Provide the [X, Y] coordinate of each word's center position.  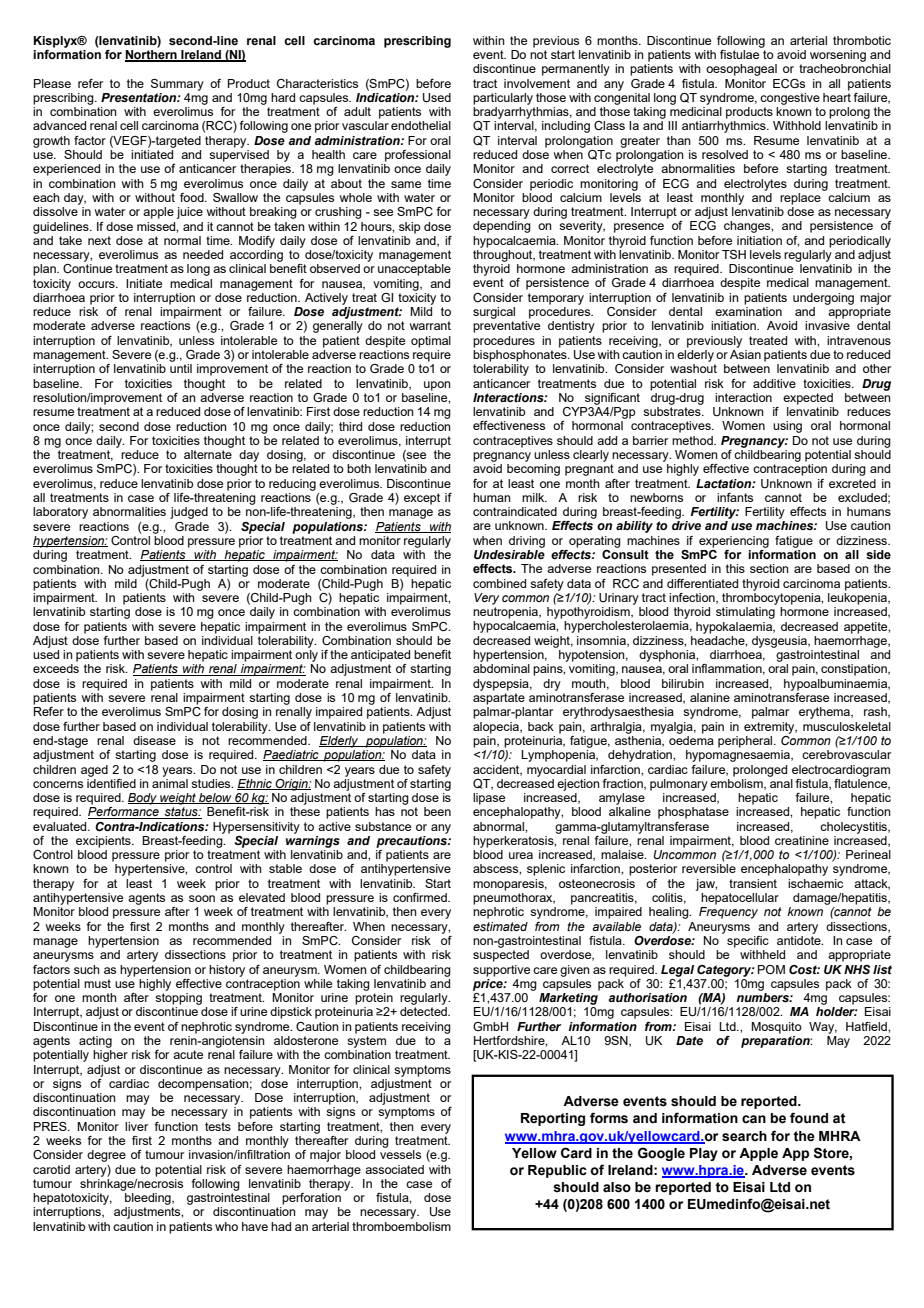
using [787, 427]
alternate [208, 454]
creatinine [802, 840]
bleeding [149, 1199]
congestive [790, 99]
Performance [124, 813]
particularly [503, 99]
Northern [152, 56]
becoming [533, 470]
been [437, 811]
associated [394, 1169]
